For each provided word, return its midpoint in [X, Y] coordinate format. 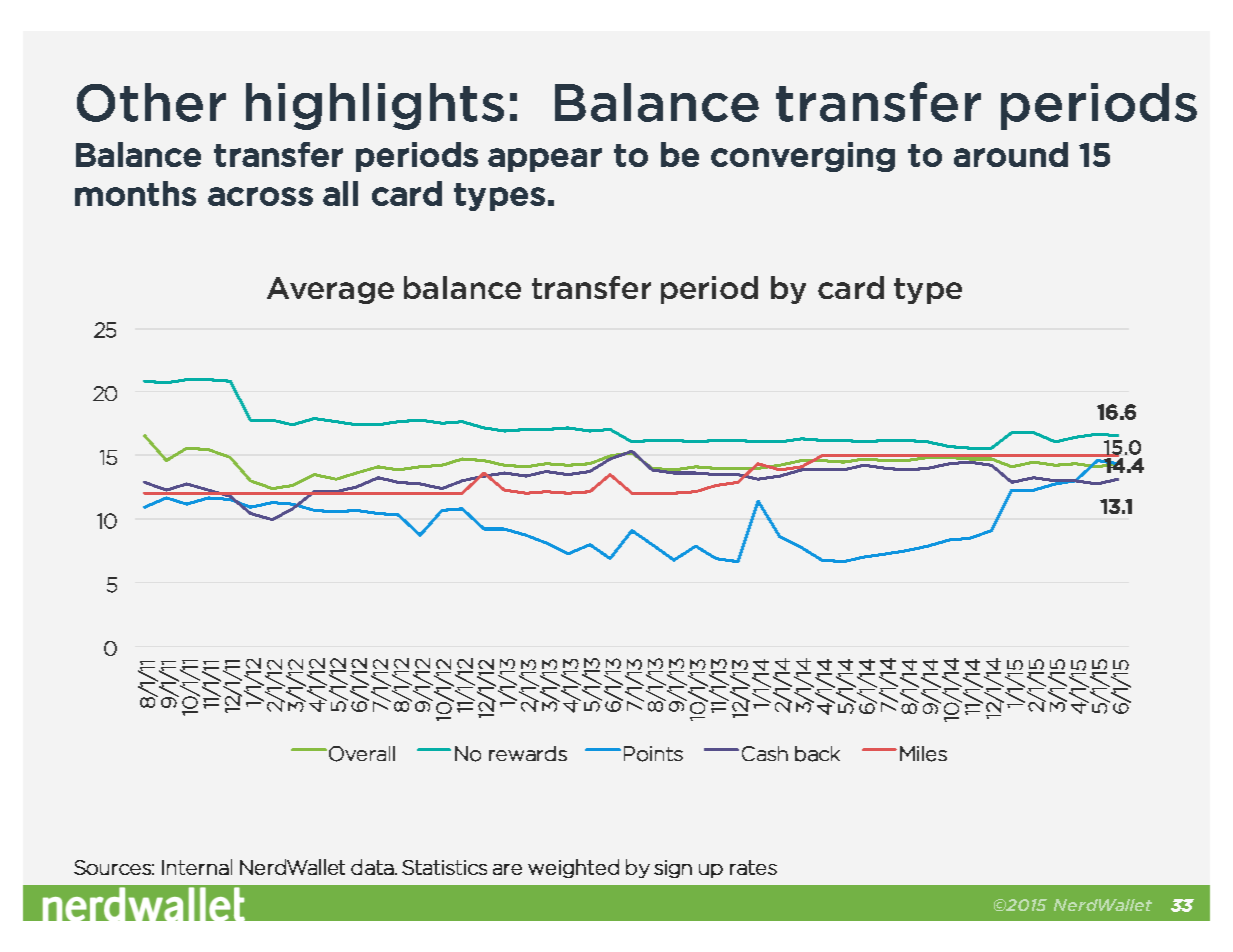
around [1011, 154]
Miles [923, 754]
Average [330, 290]
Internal [197, 867]
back [817, 754]
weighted [573, 868]
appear [545, 160]
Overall [362, 754]
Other [151, 102]
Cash [765, 753]
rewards [528, 753]
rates [753, 867]
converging [803, 157]
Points [653, 754]
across [260, 196]
